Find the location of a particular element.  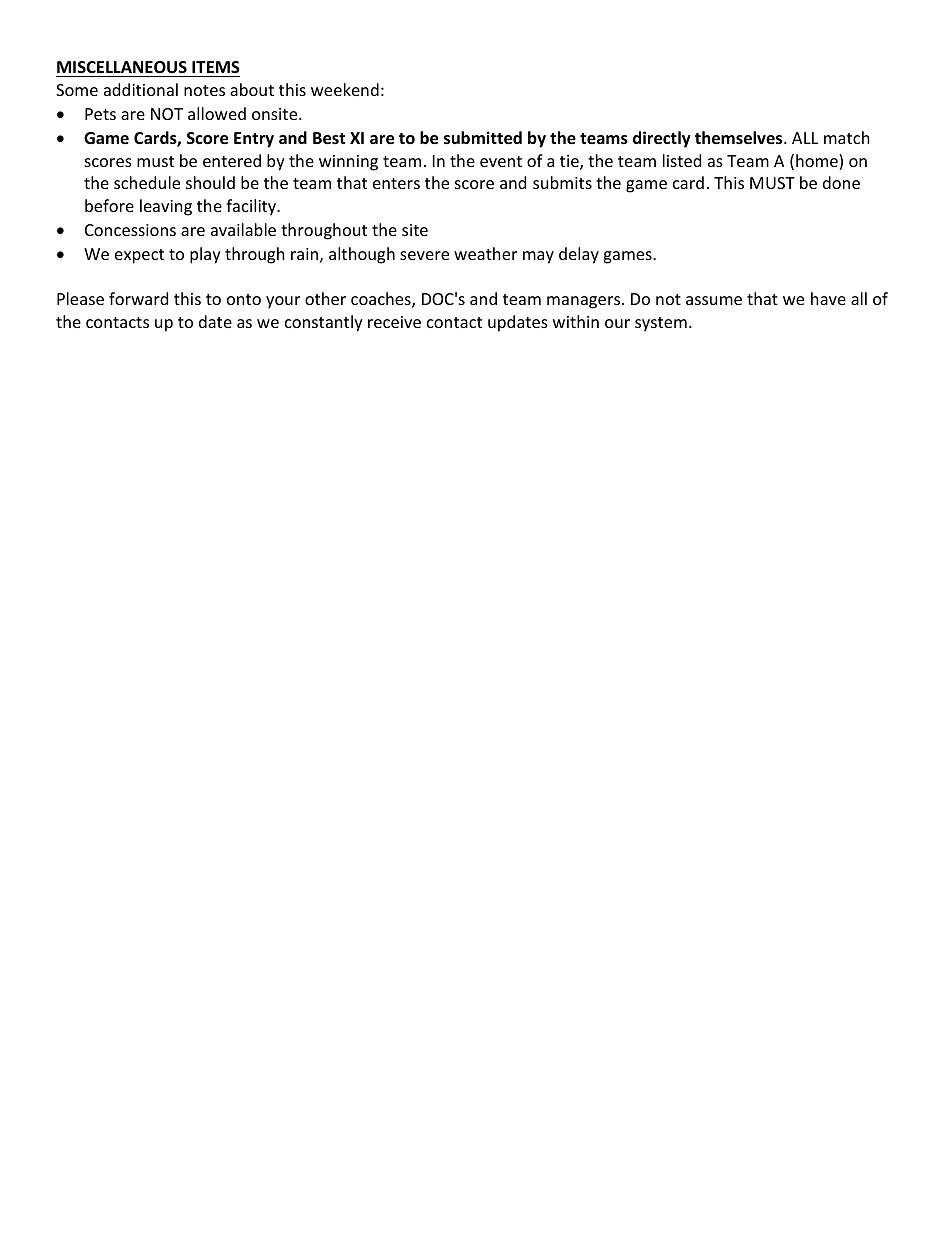

themselves is located at coordinates (740, 138).
